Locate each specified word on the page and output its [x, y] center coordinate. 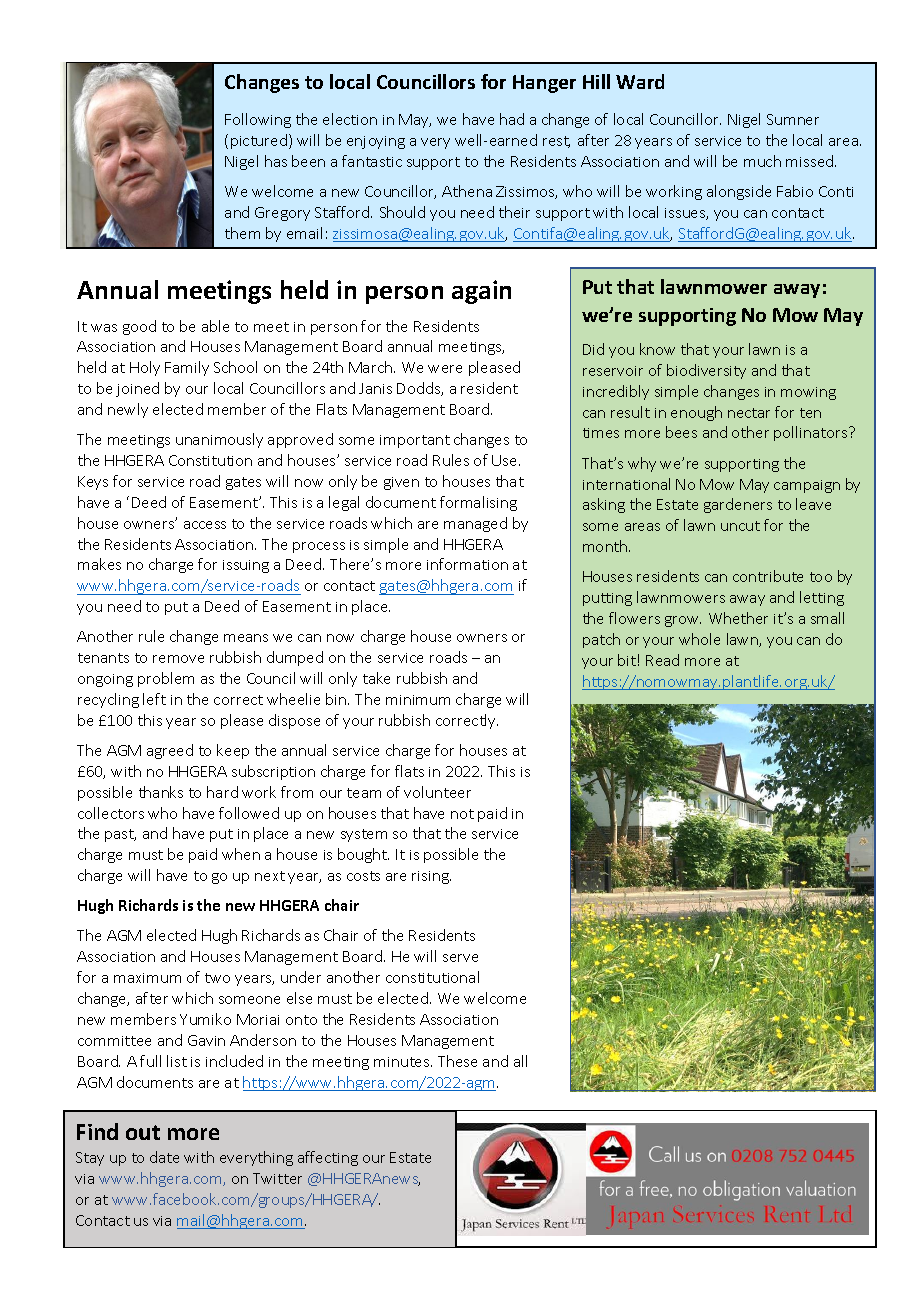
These [457, 1061]
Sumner [793, 119]
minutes [403, 1062]
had [512, 119]
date [164, 1157]
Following [258, 120]
